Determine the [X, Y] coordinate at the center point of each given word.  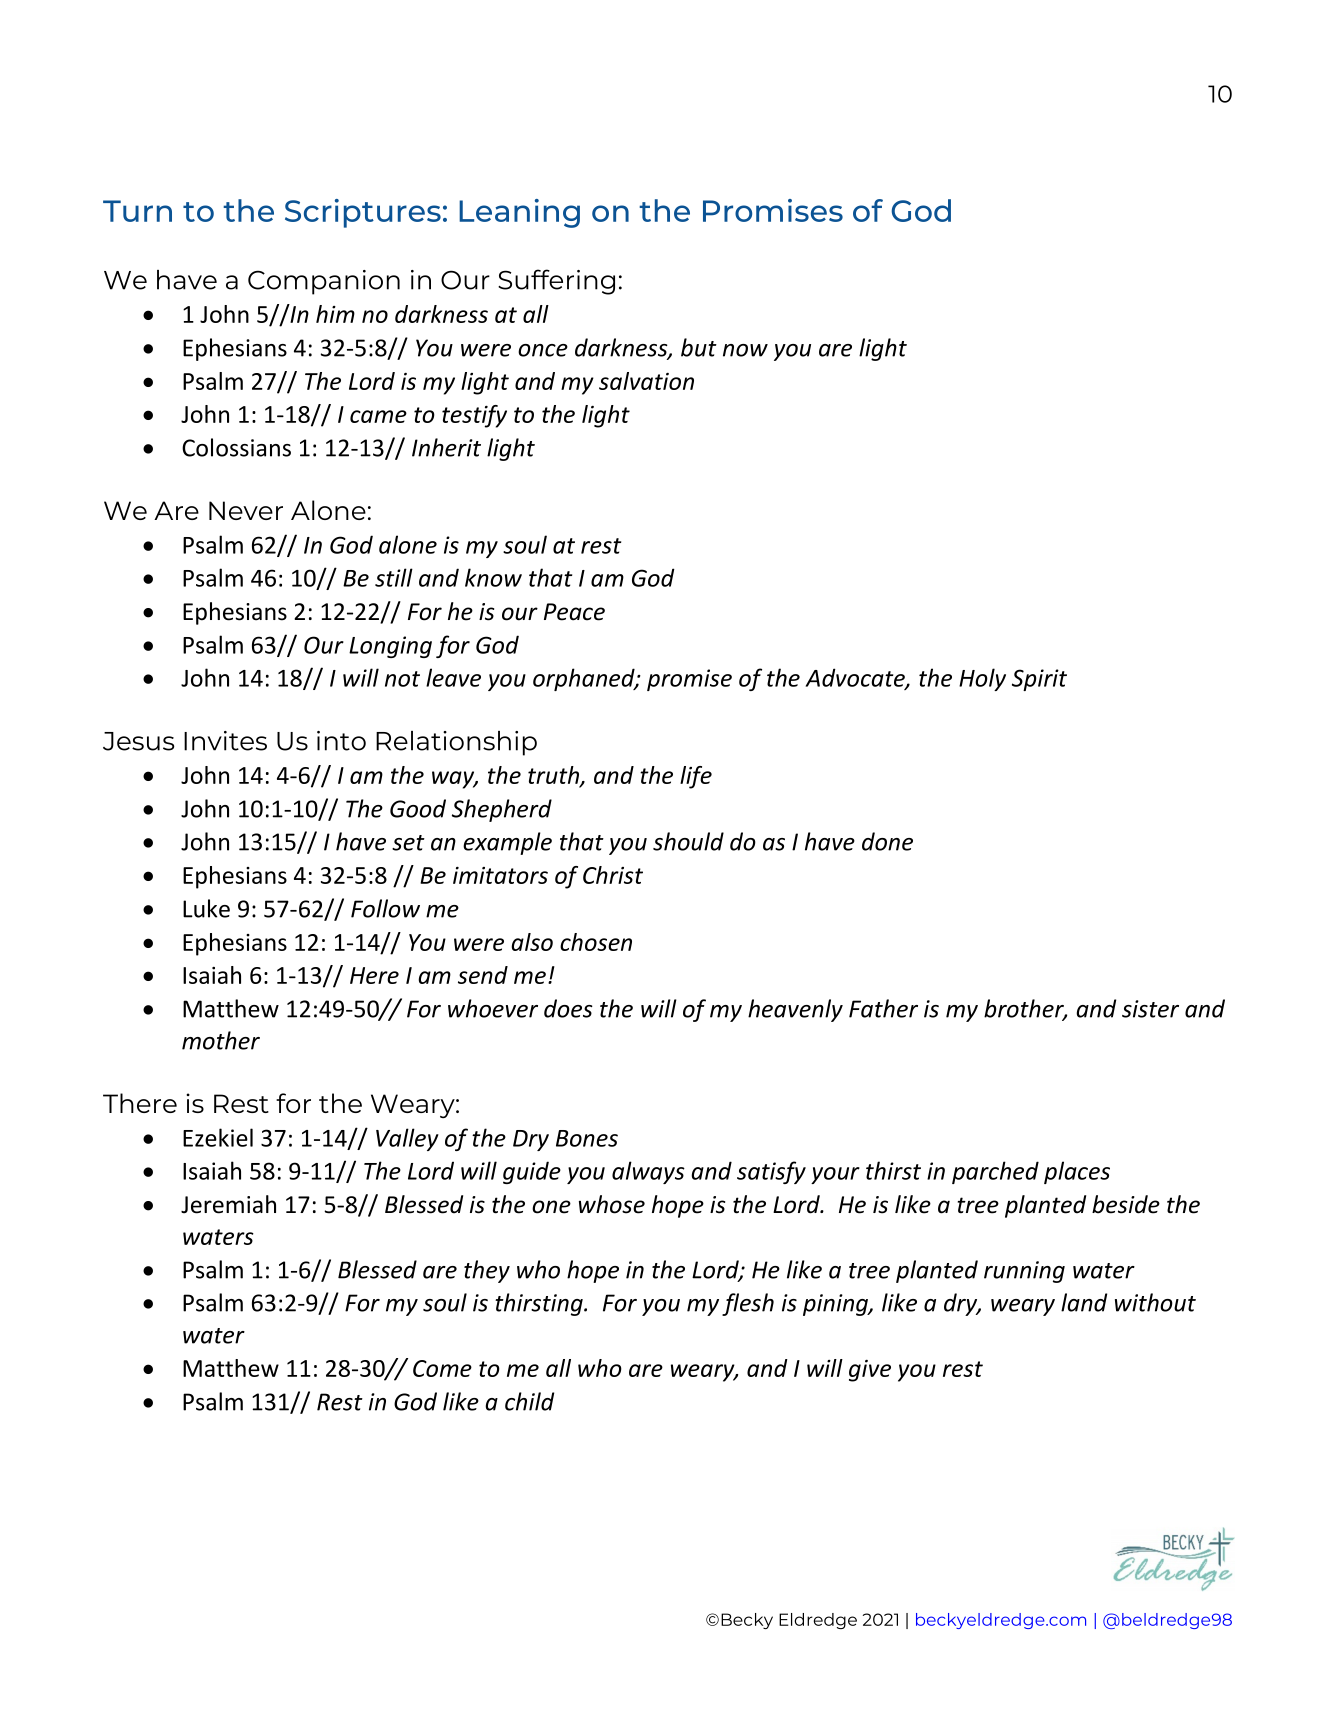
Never [246, 510]
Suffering [556, 282]
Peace [574, 612]
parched [995, 1172]
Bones [587, 1138]
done [887, 841]
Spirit [1039, 680]
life [696, 777]
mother [221, 1040]
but [699, 347]
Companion [324, 282]
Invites [225, 741]
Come [442, 1368]
